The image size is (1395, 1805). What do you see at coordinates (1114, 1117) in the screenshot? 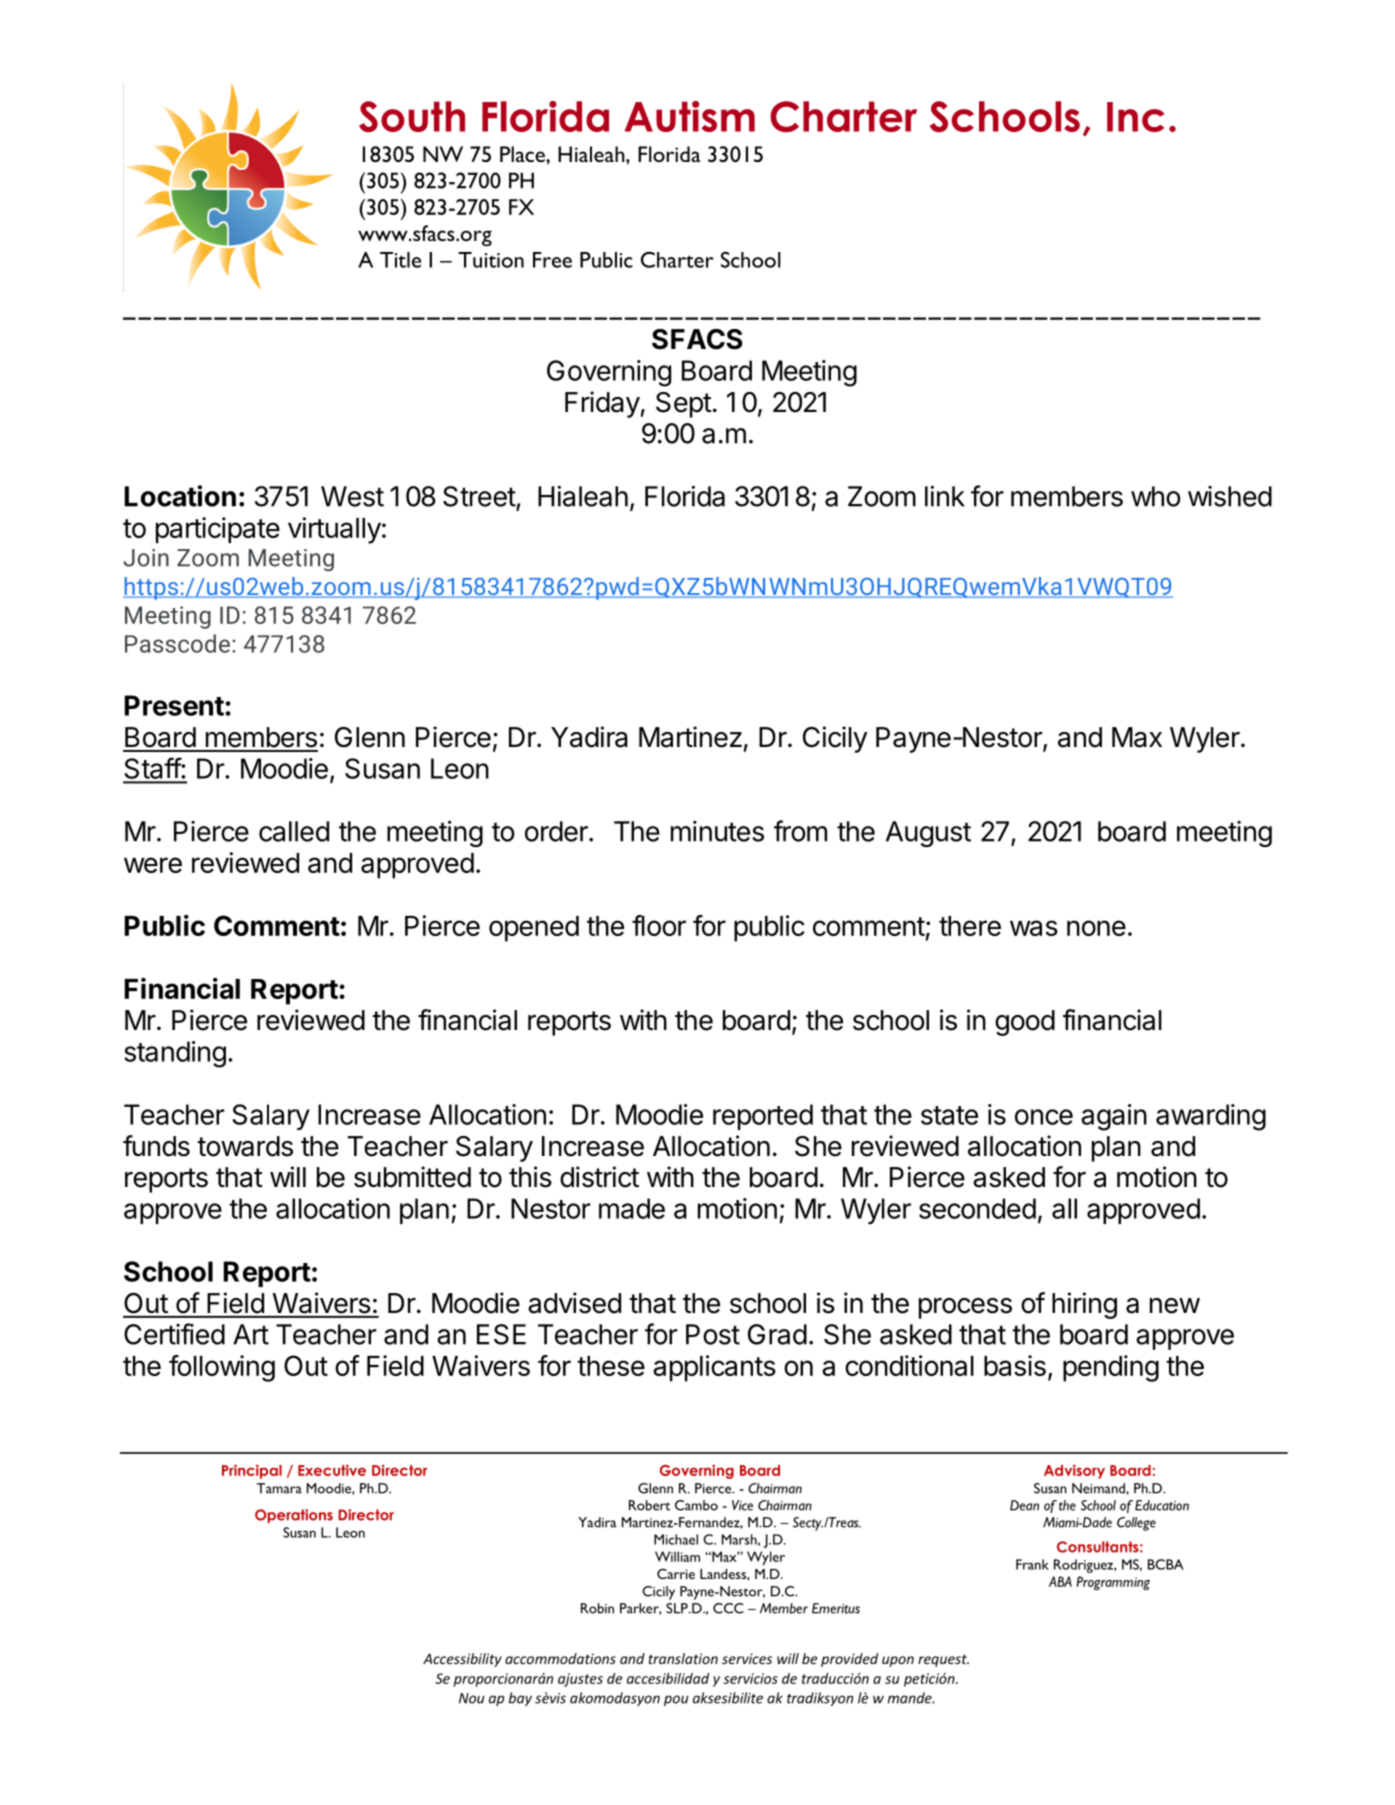
I see `again` at bounding box center [1114, 1117].
